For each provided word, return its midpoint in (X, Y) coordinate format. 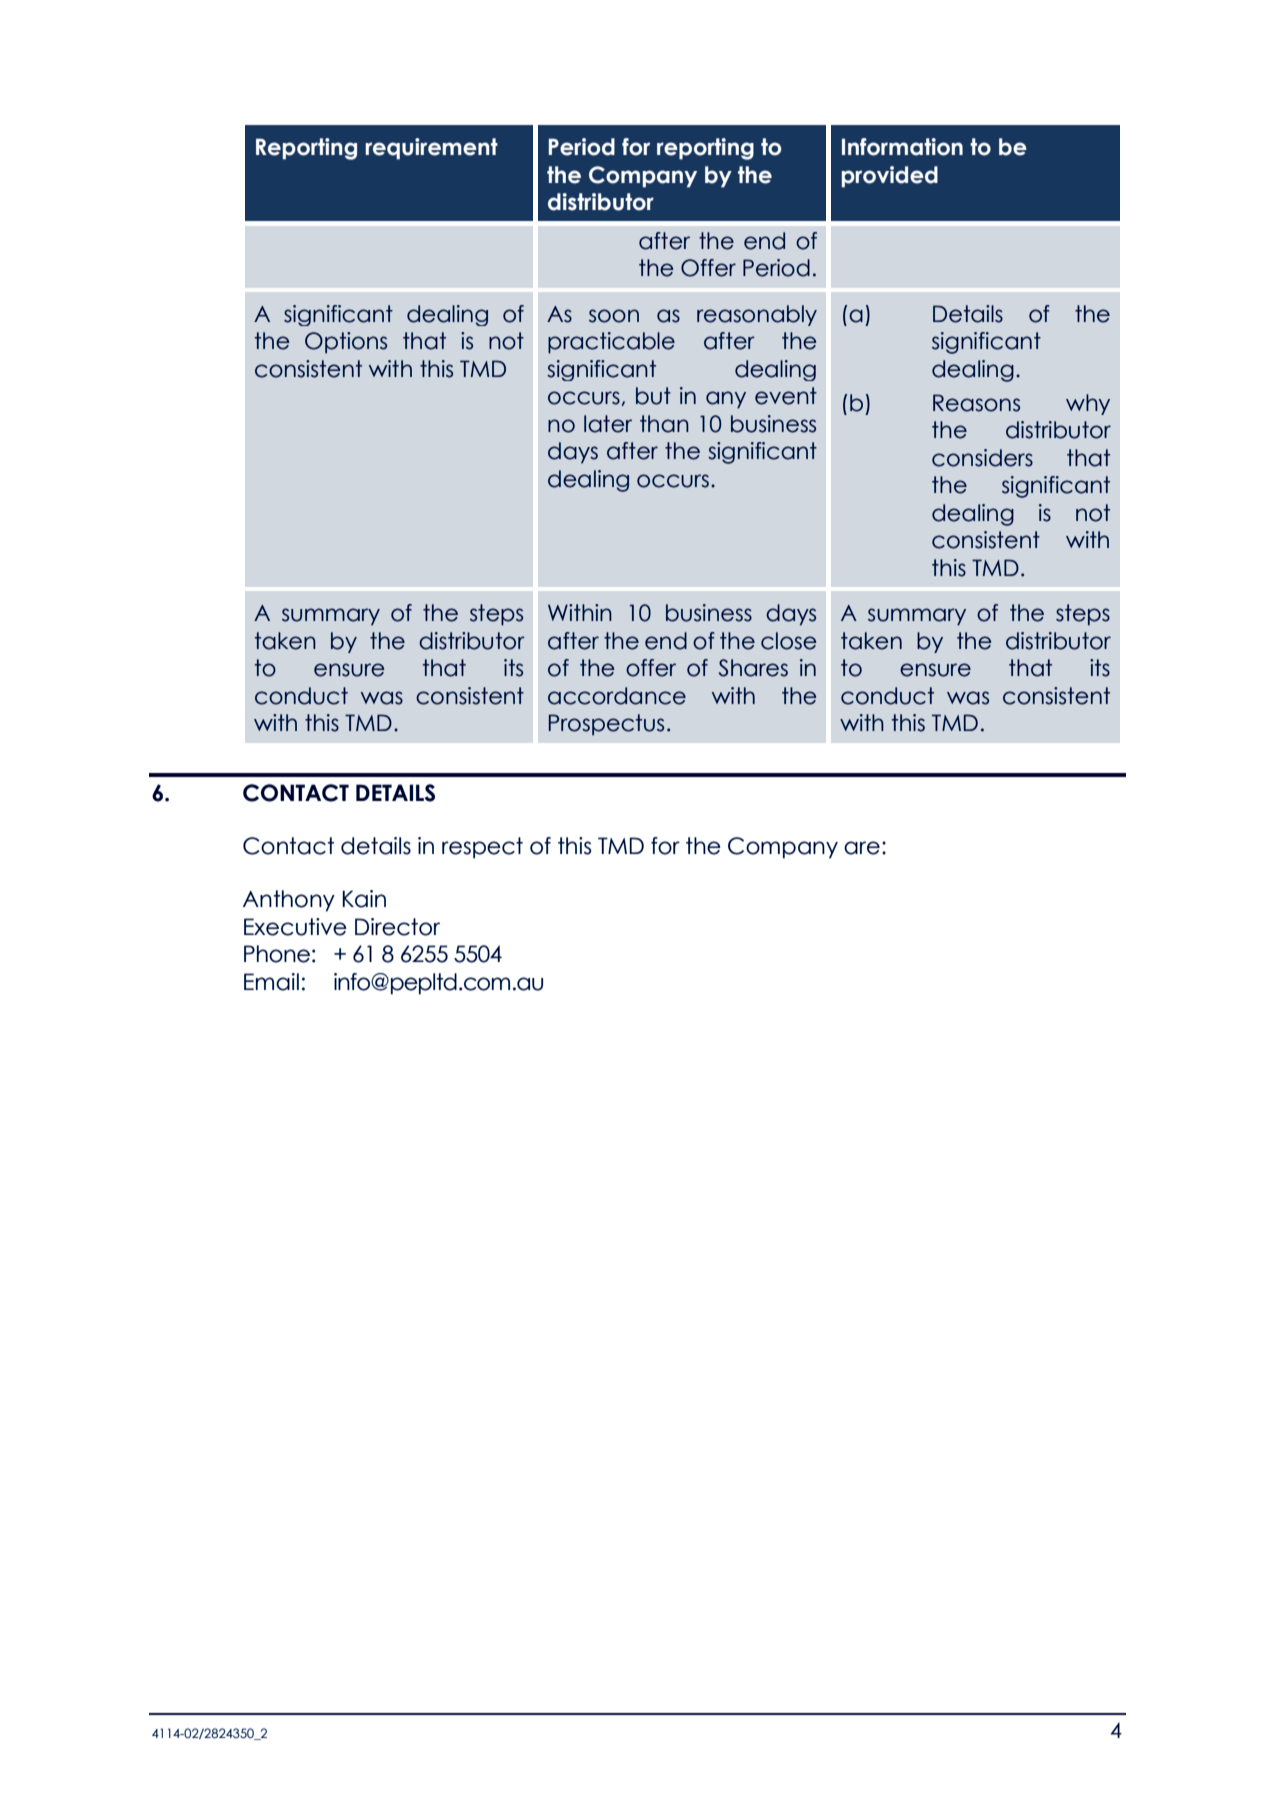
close (788, 641)
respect (482, 848)
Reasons (976, 403)
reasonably (757, 315)
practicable (611, 343)
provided (890, 177)
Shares (753, 668)
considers (982, 458)
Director (397, 927)
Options (346, 343)
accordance (617, 696)
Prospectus (606, 725)
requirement (431, 149)
